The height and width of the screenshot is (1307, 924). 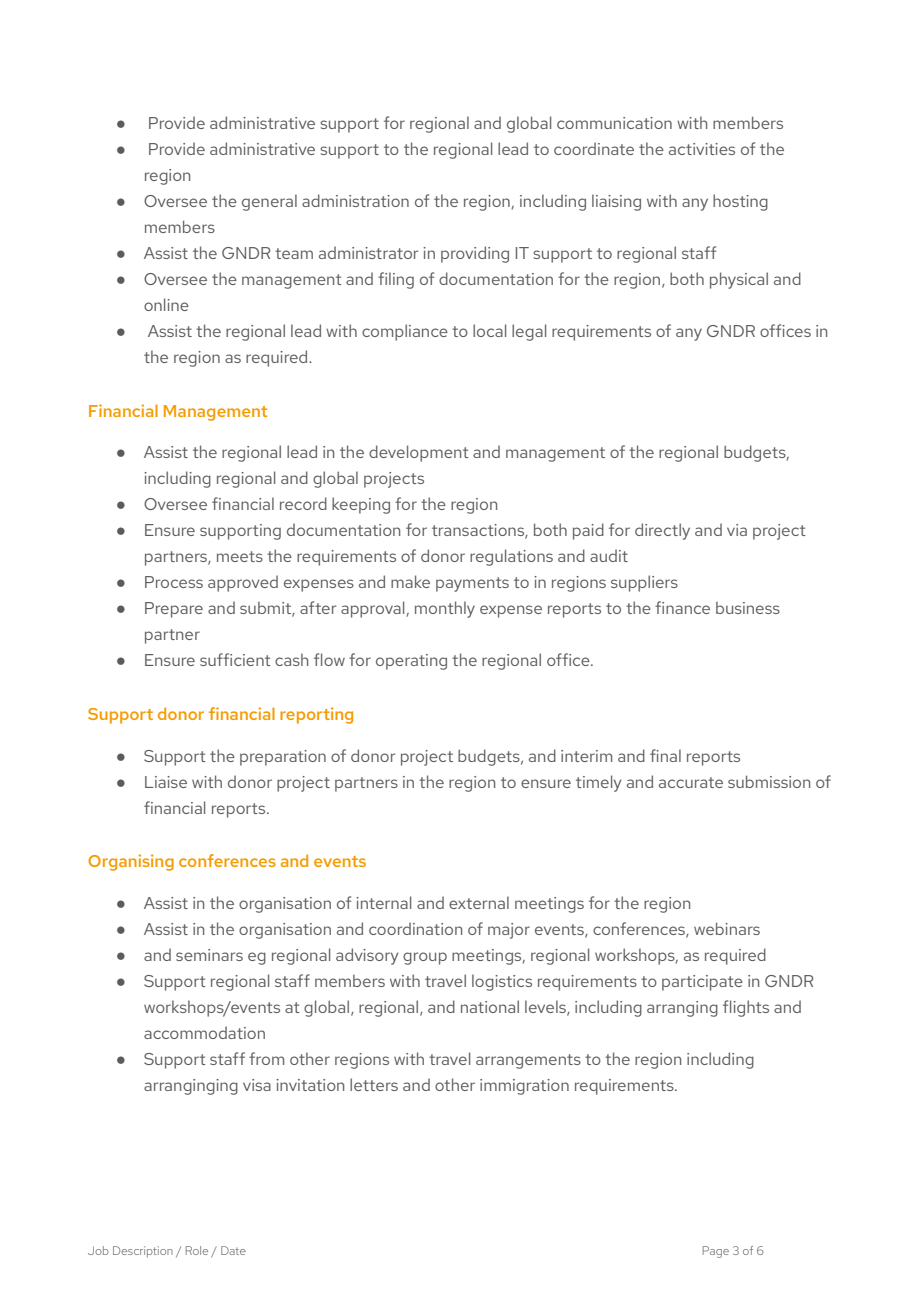 I want to click on general, so click(x=269, y=202).
